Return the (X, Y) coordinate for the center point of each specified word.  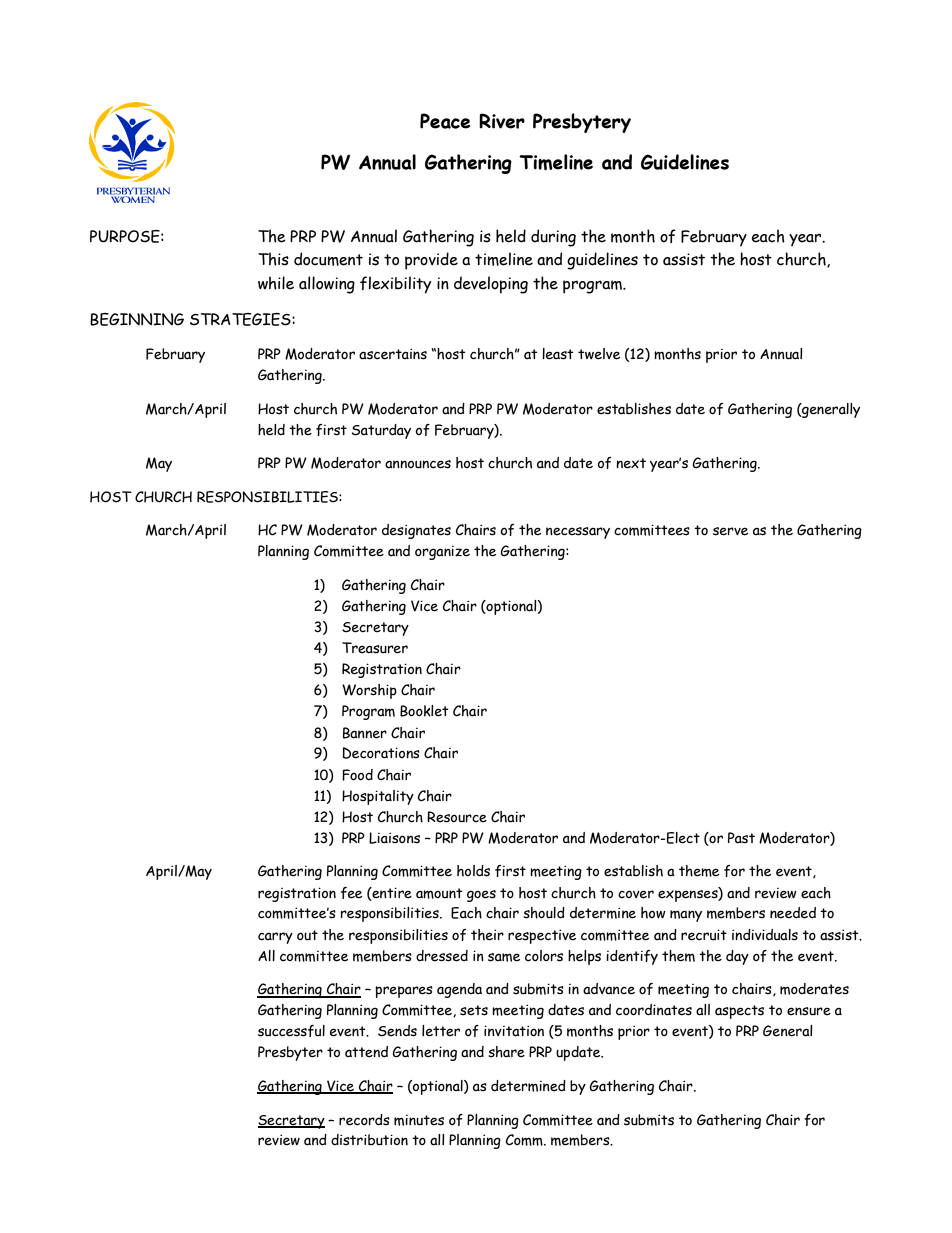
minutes (419, 1120)
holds (473, 871)
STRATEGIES (241, 319)
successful (291, 1031)
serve (730, 531)
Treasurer (375, 648)
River (502, 121)
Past (741, 838)
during (553, 238)
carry (275, 938)
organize (442, 553)
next (631, 463)
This (273, 259)
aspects (739, 1012)
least (558, 354)
